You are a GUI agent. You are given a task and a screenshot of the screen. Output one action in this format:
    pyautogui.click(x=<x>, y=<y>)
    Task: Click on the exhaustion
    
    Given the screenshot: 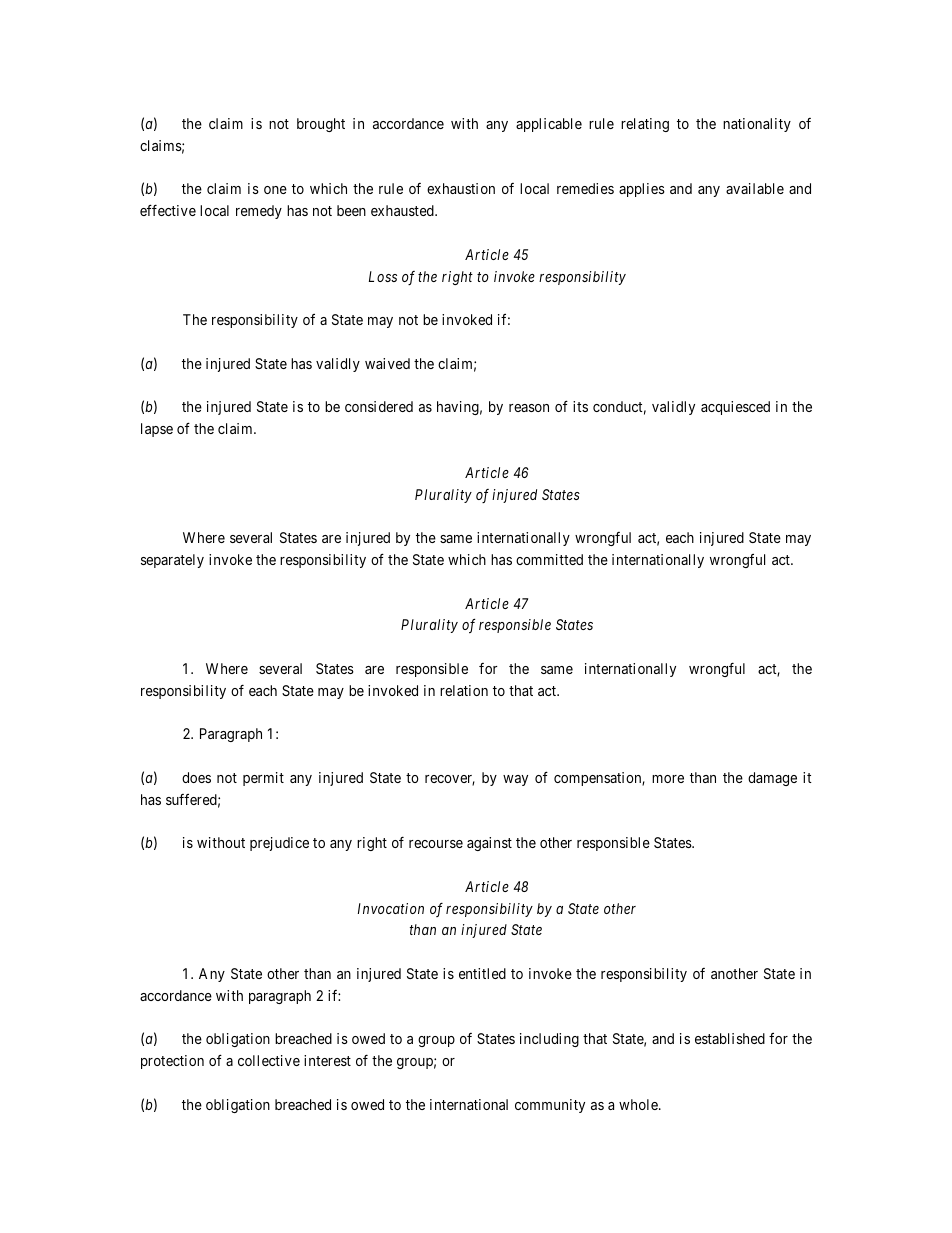 What is the action you would take?
    pyautogui.click(x=461, y=188)
